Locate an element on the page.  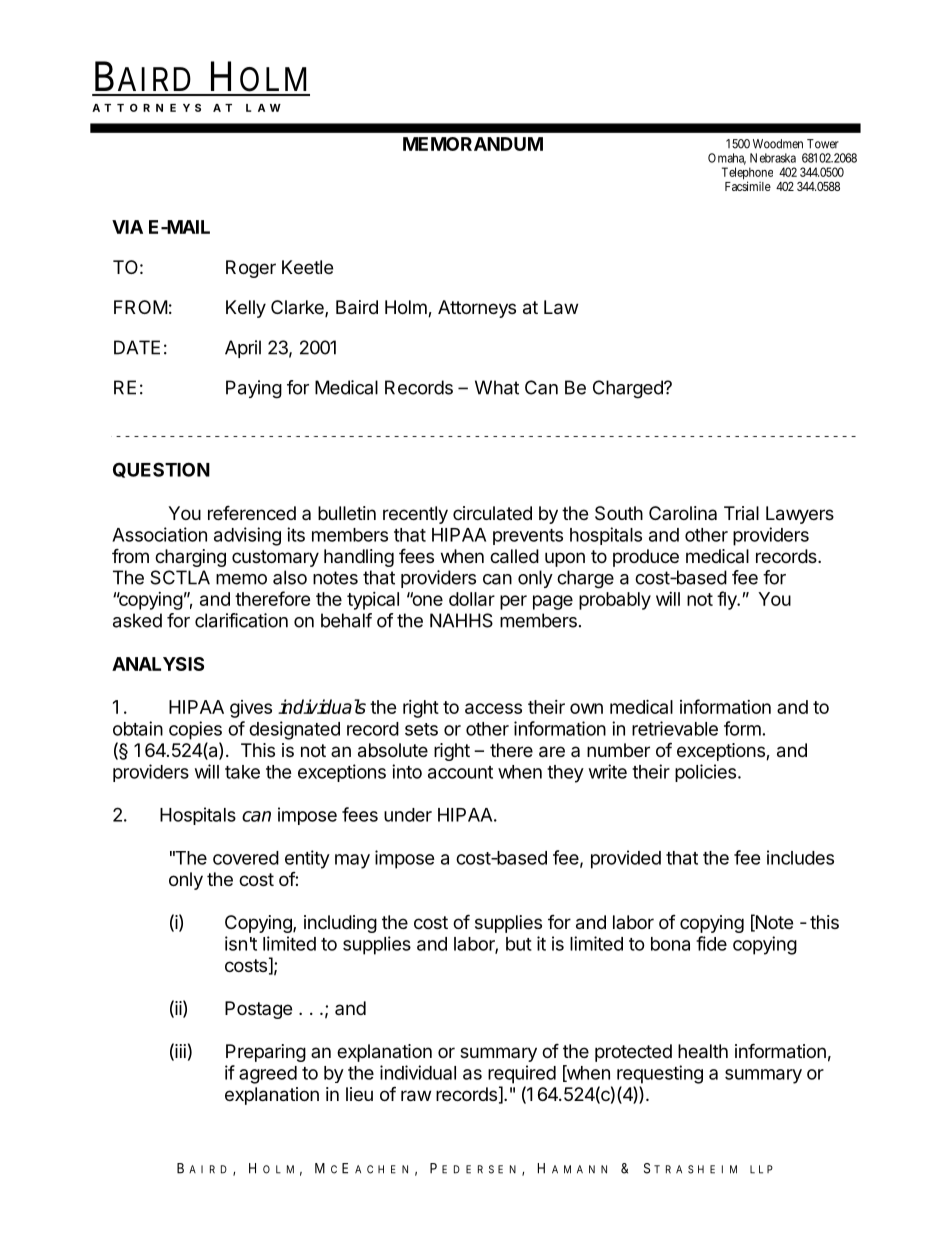
account is located at coordinates (460, 772).
